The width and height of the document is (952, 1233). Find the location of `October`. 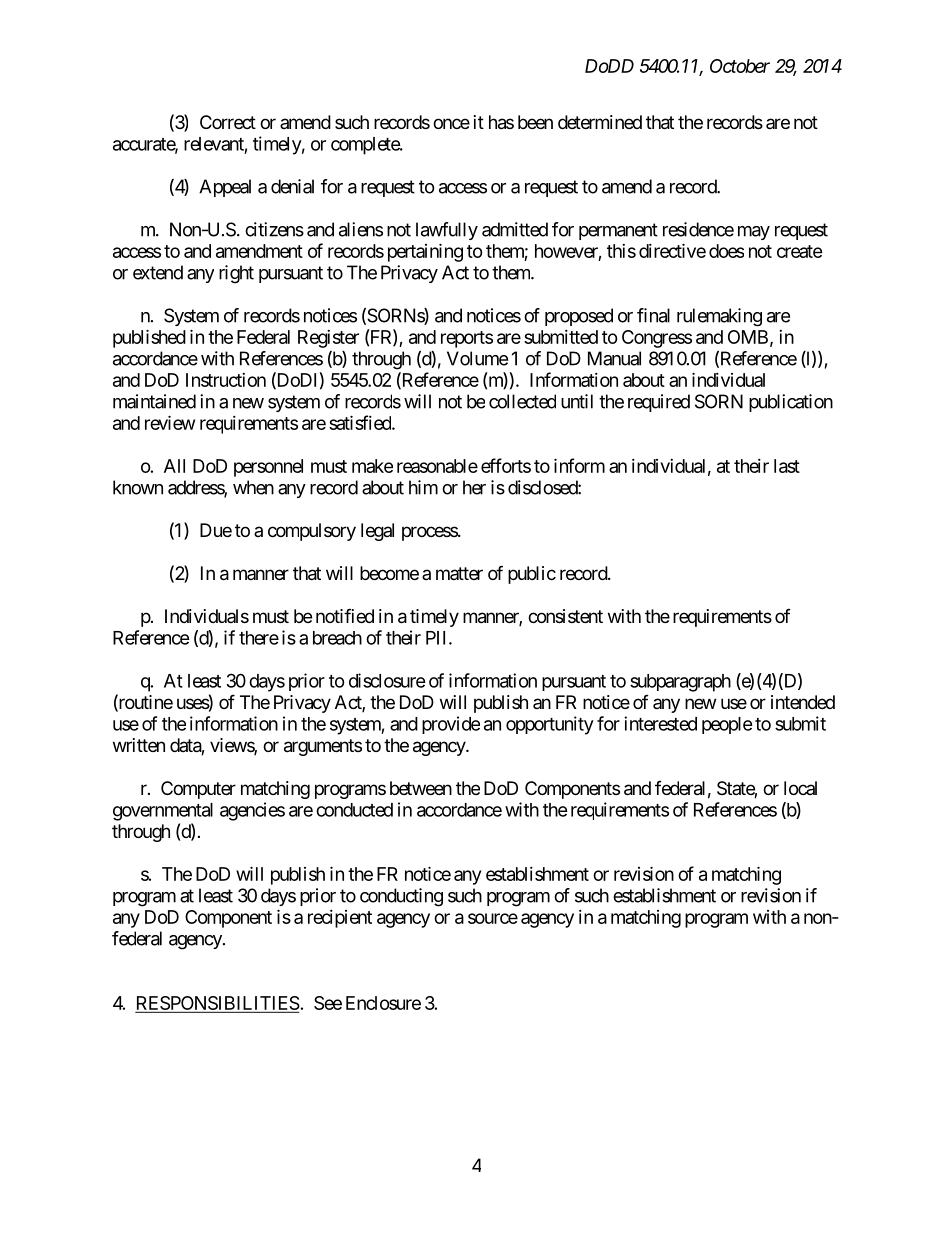

October is located at coordinates (740, 66).
